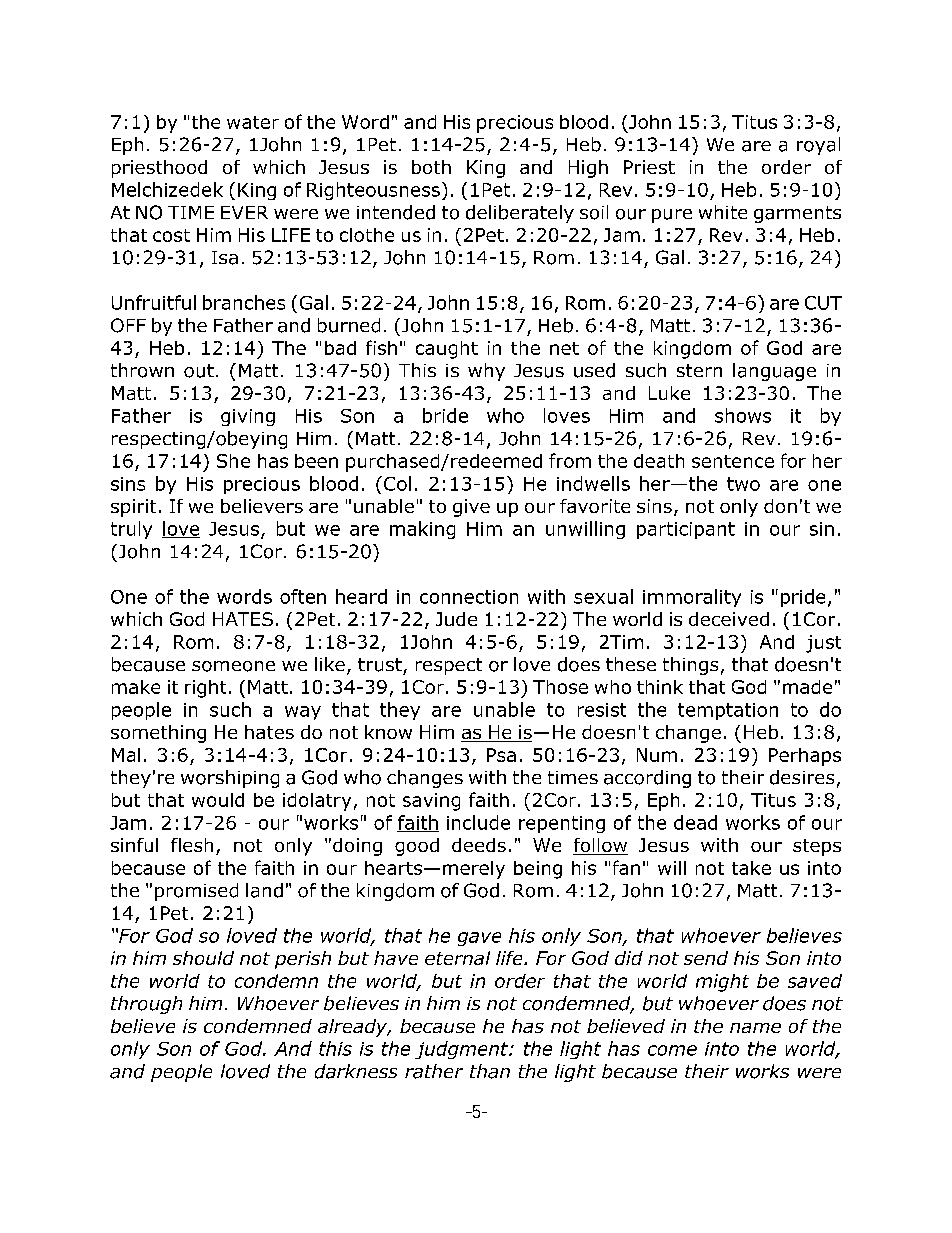 Image resolution: width=952 pixels, height=1233 pixels. I want to click on two, so click(743, 484).
